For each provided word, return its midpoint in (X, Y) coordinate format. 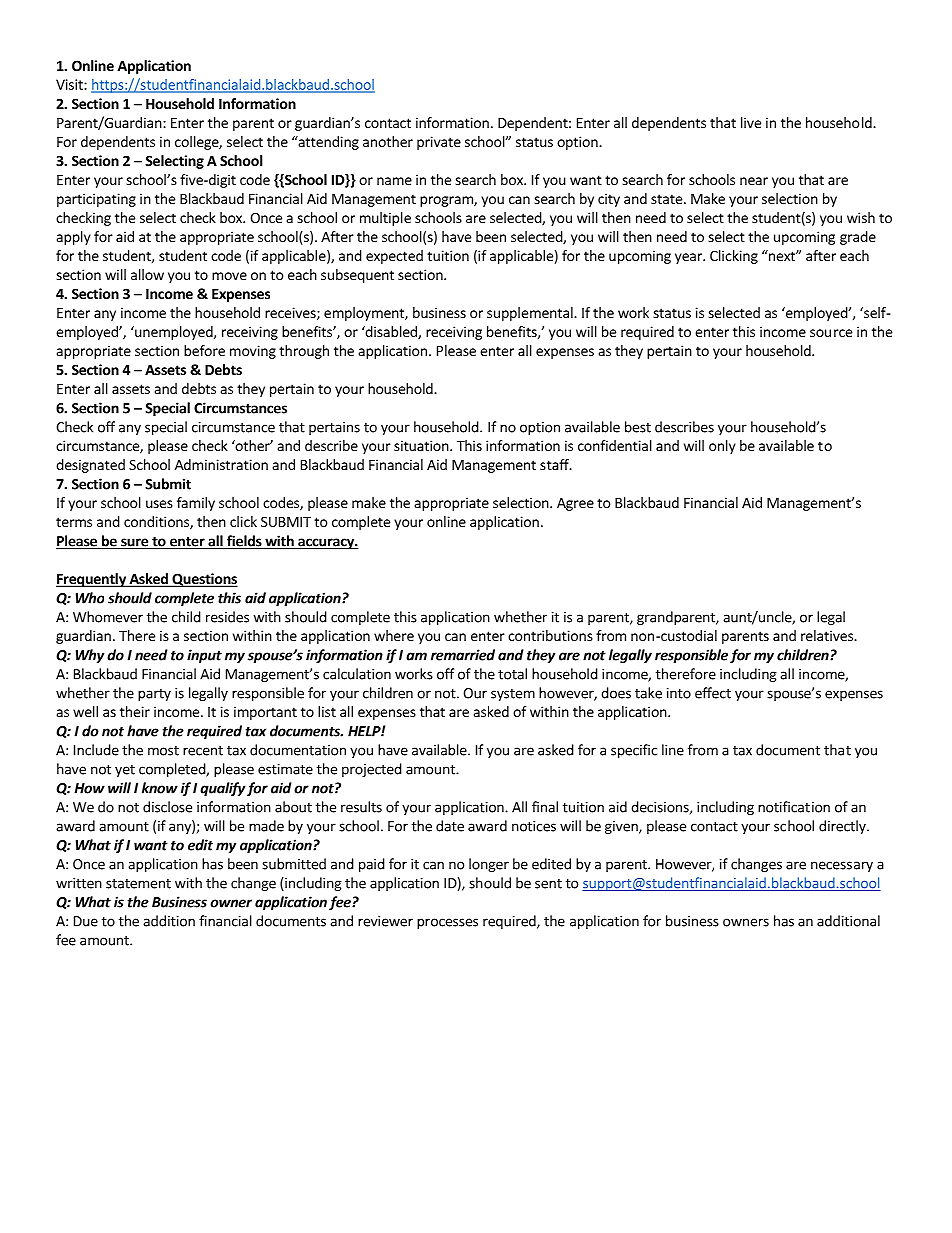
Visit (70, 84)
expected (394, 257)
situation (422, 445)
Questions (204, 580)
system (513, 695)
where (394, 635)
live (751, 122)
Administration (221, 464)
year (689, 258)
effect (713, 693)
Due (86, 921)
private (439, 143)
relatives (828, 635)
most (163, 751)
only (722, 447)
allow (147, 274)
